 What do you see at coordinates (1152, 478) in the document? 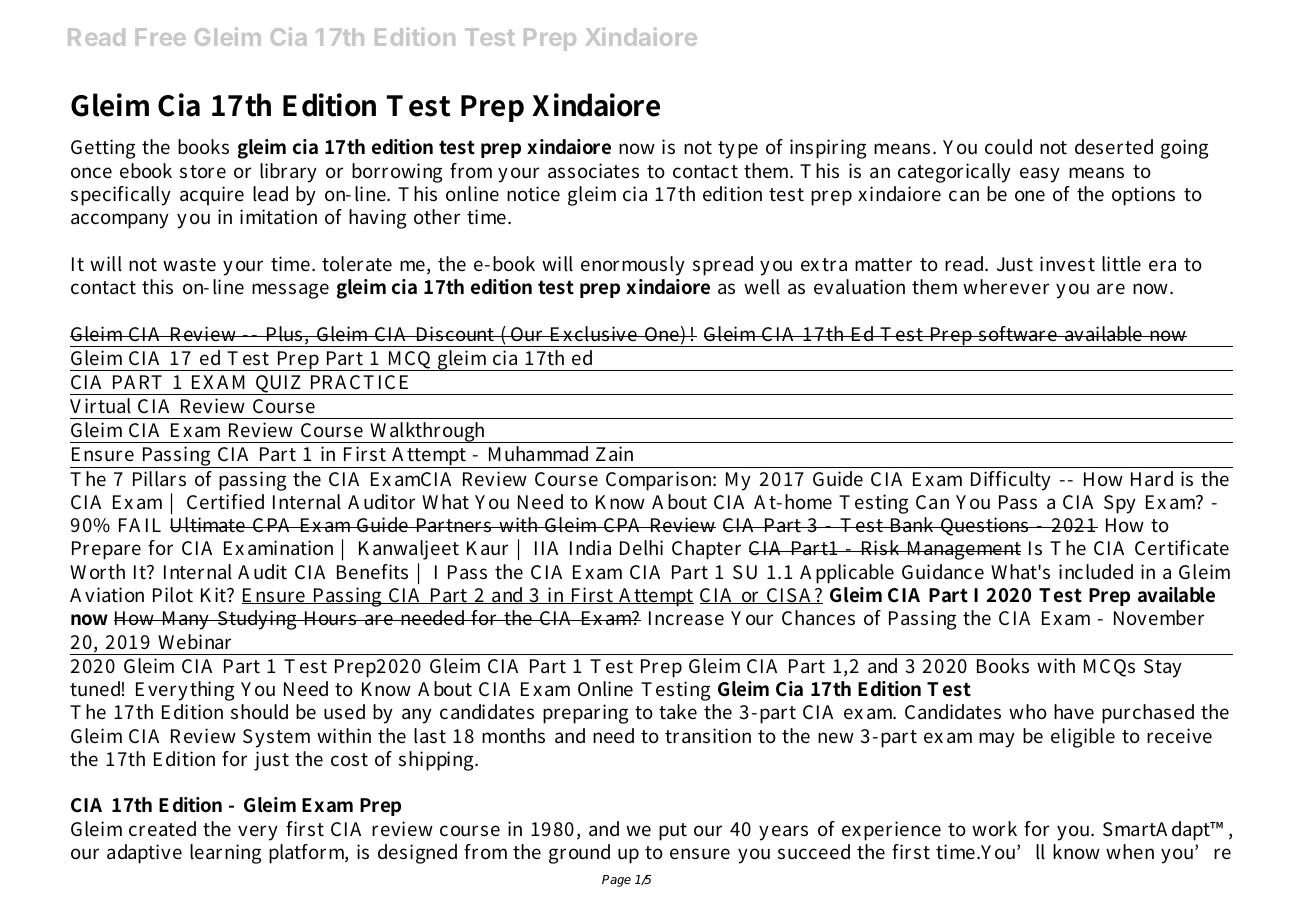
I see `Hard` at bounding box center [1152, 478].
